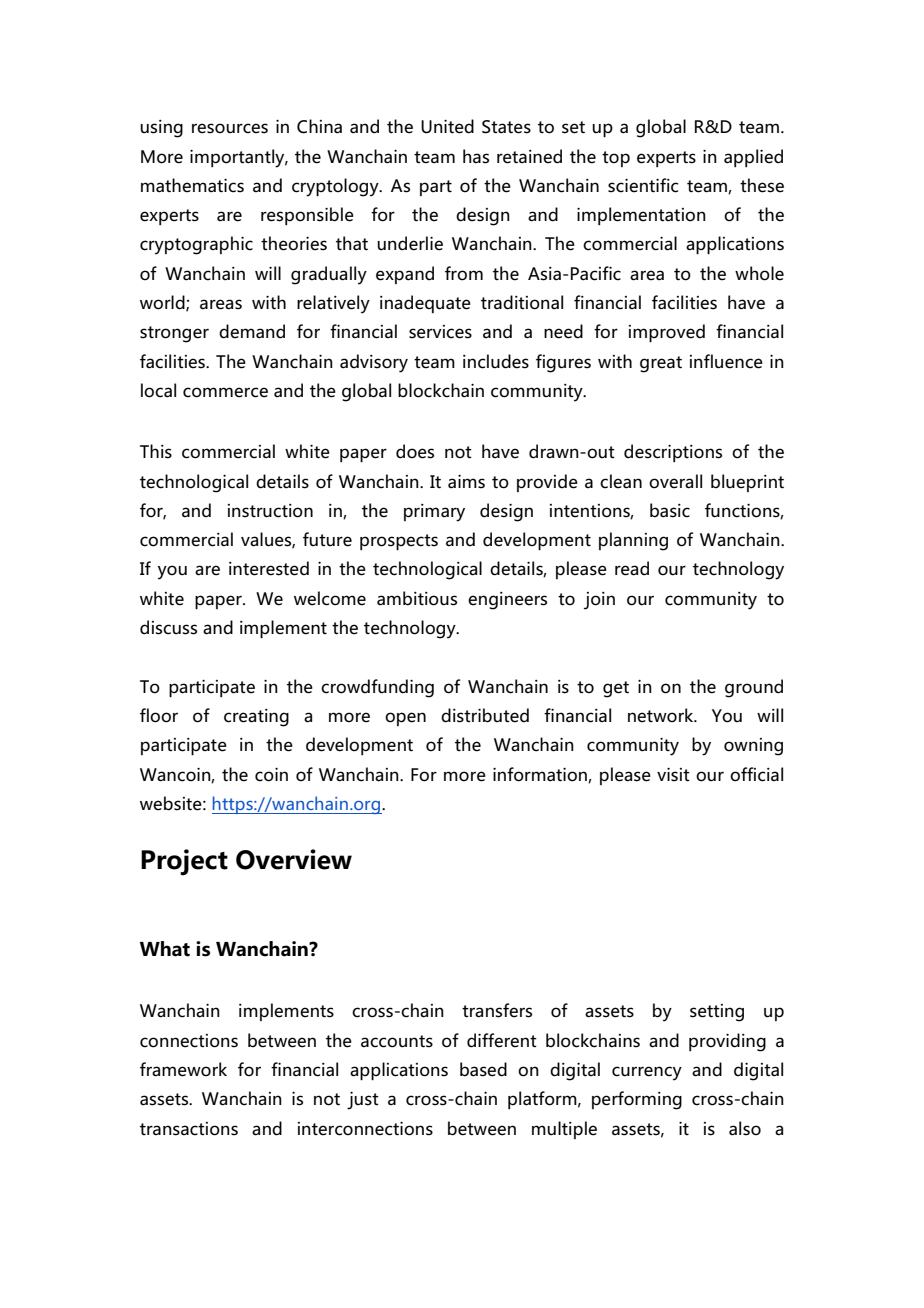 Image resolution: width=924 pixels, height=1308 pixels. What do you see at coordinates (485, 715) in the screenshot?
I see `distributed` at bounding box center [485, 715].
